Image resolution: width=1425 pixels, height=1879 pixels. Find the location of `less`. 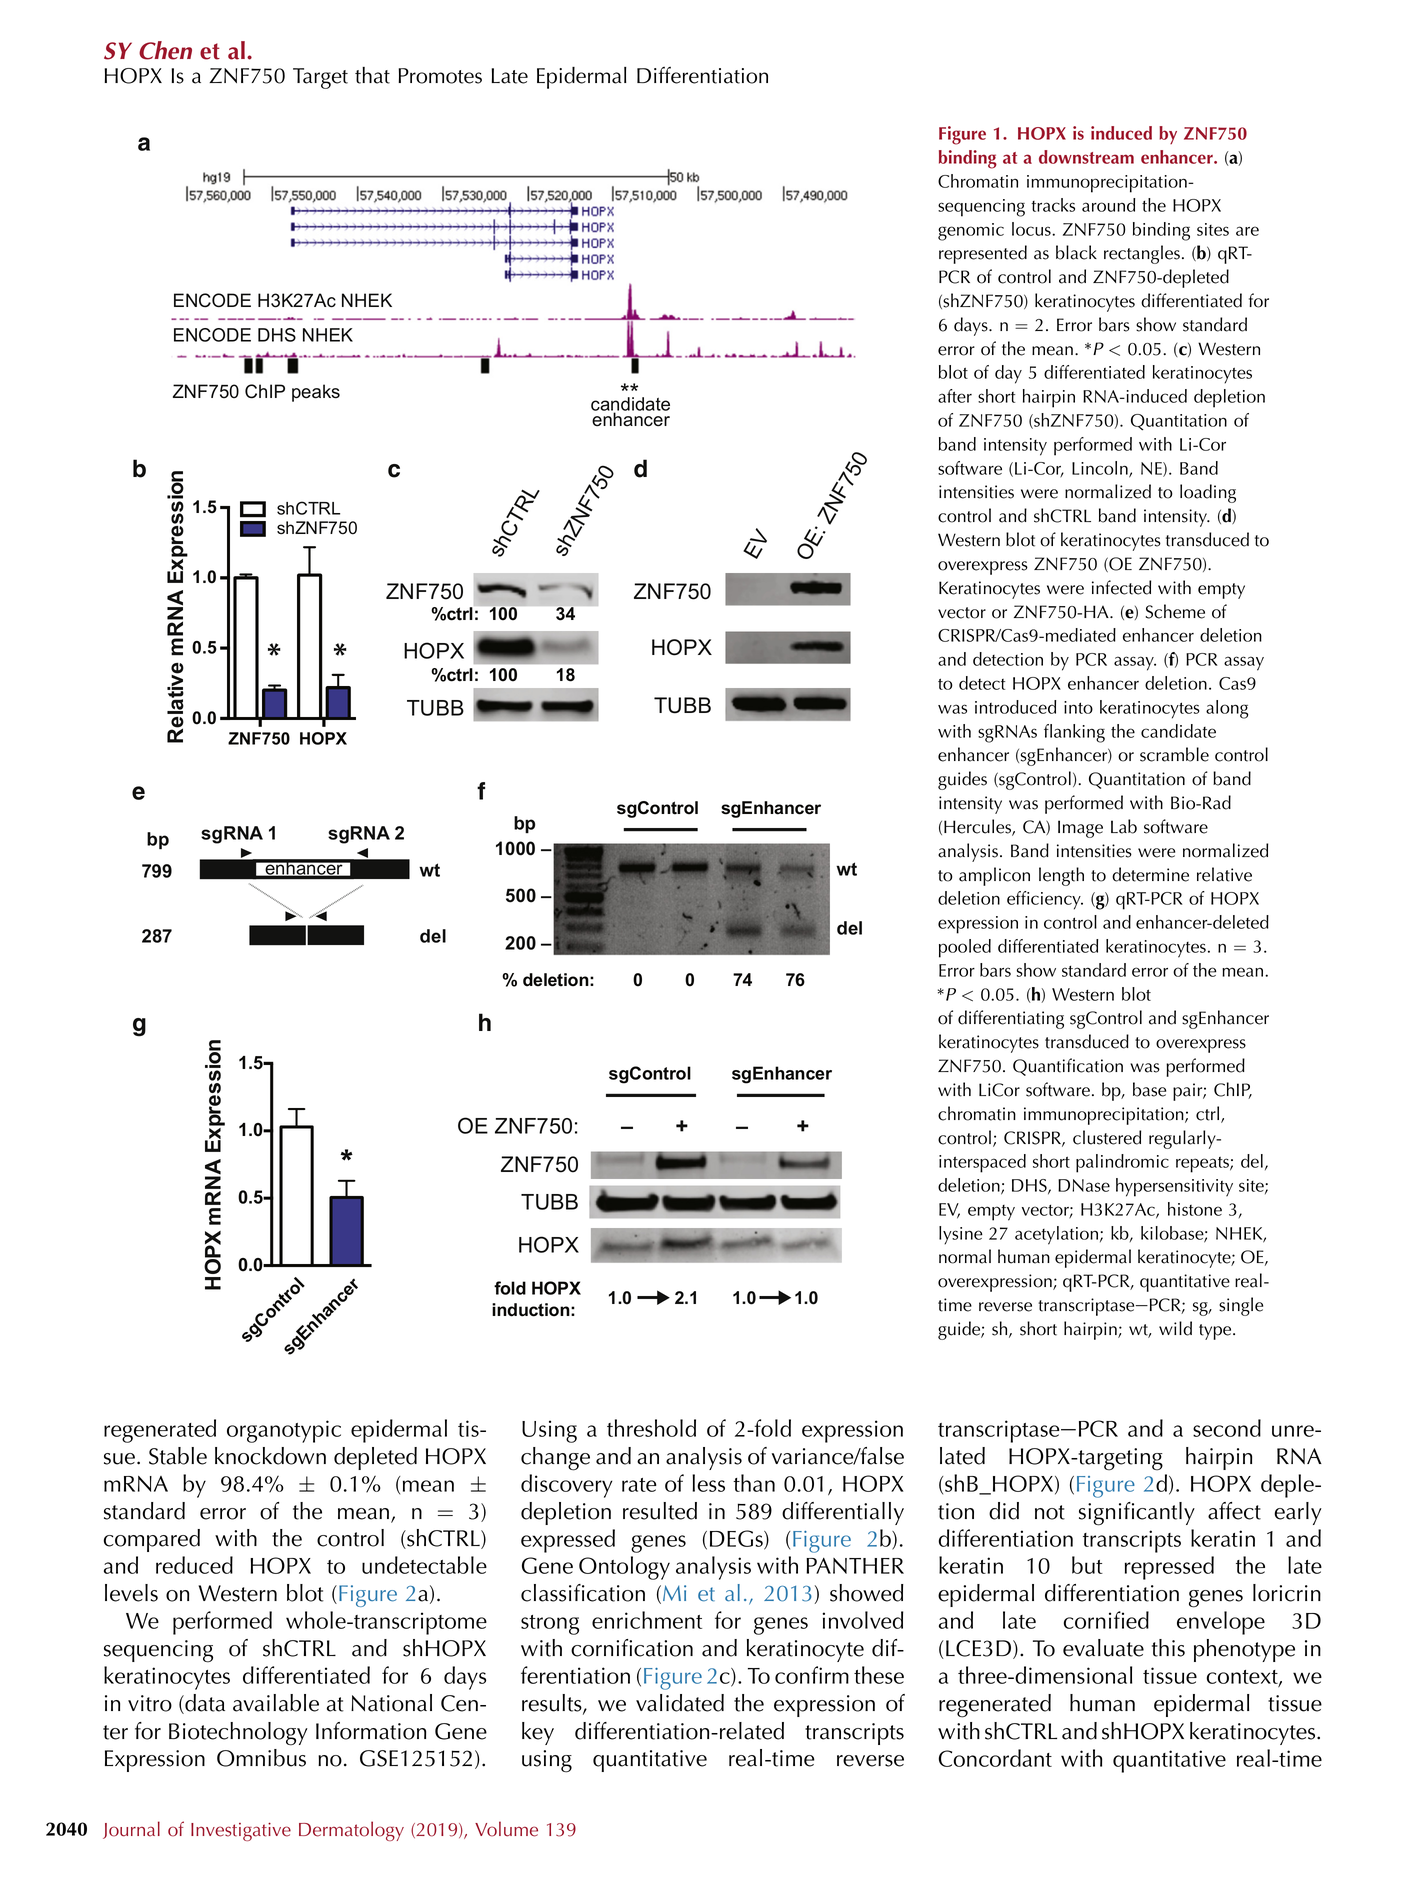

less is located at coordinates (708, 1483).
